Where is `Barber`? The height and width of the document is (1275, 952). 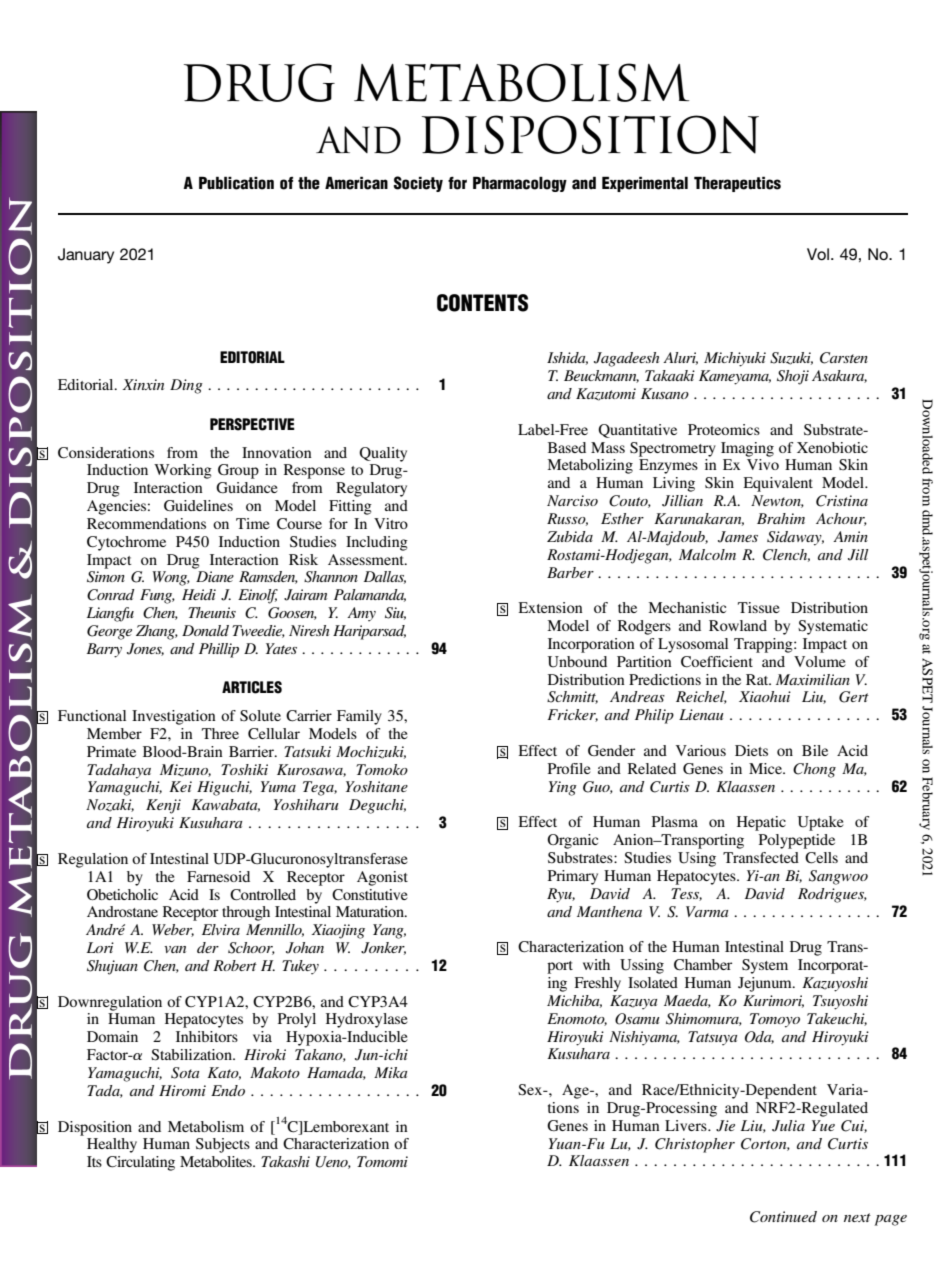 Barber is located at coordinates (570, 572).
